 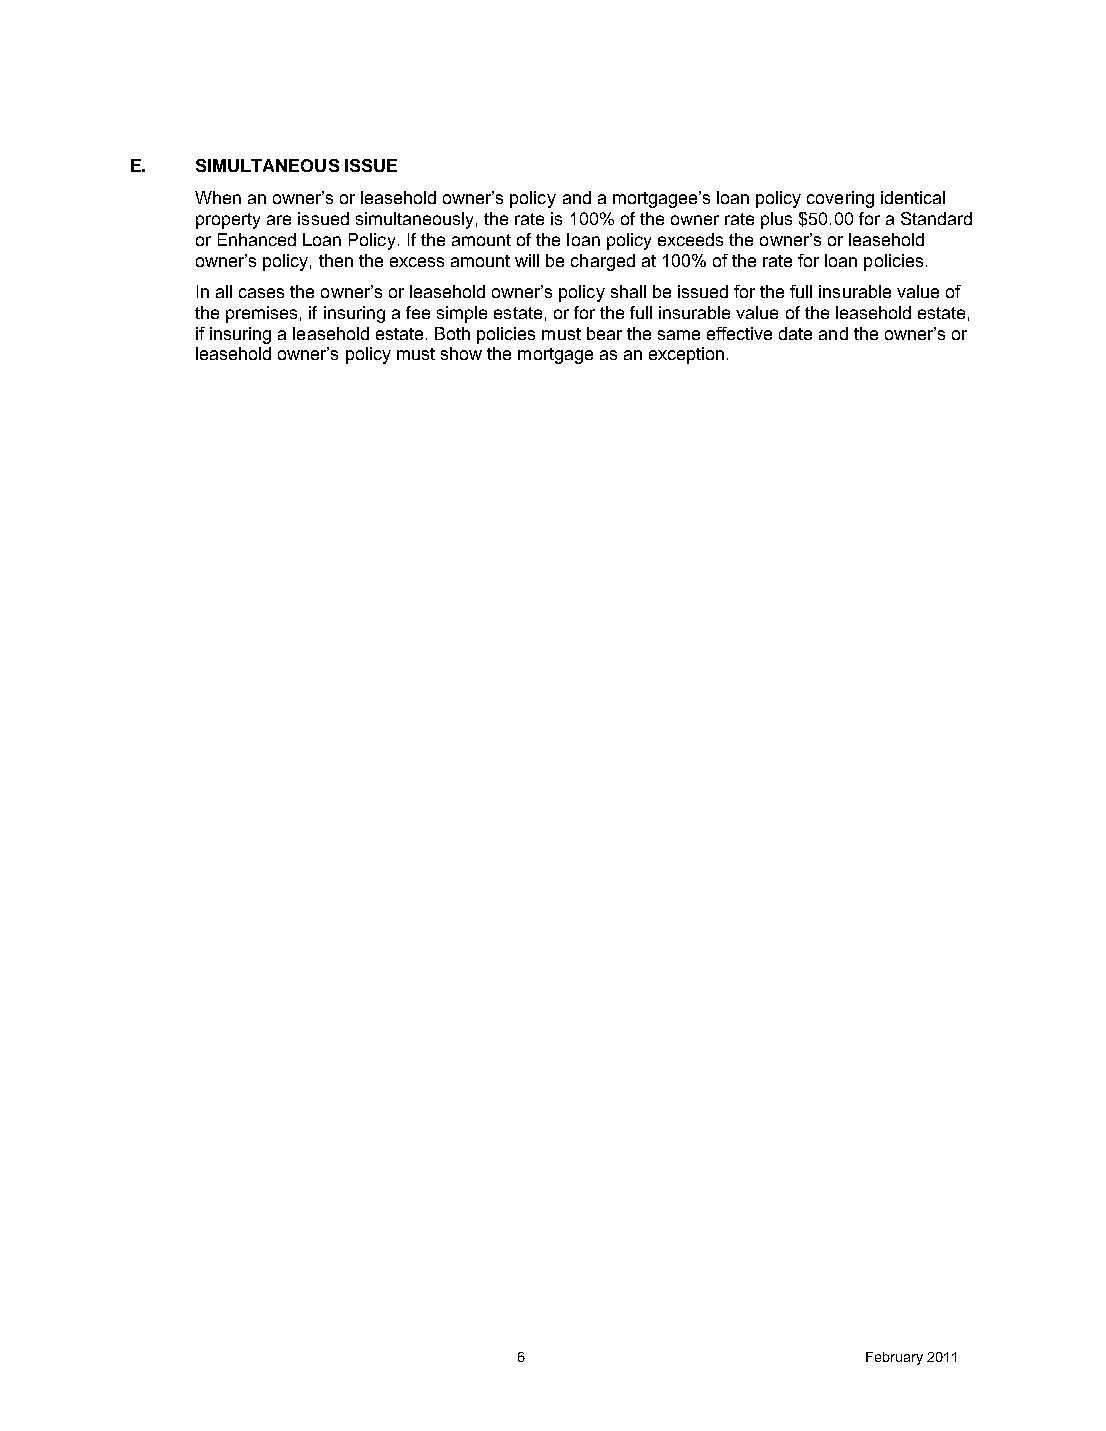 What do you see at coordinates (603, 262) in the screenshot?
I see `charged` at bounding box center [603, 262].
